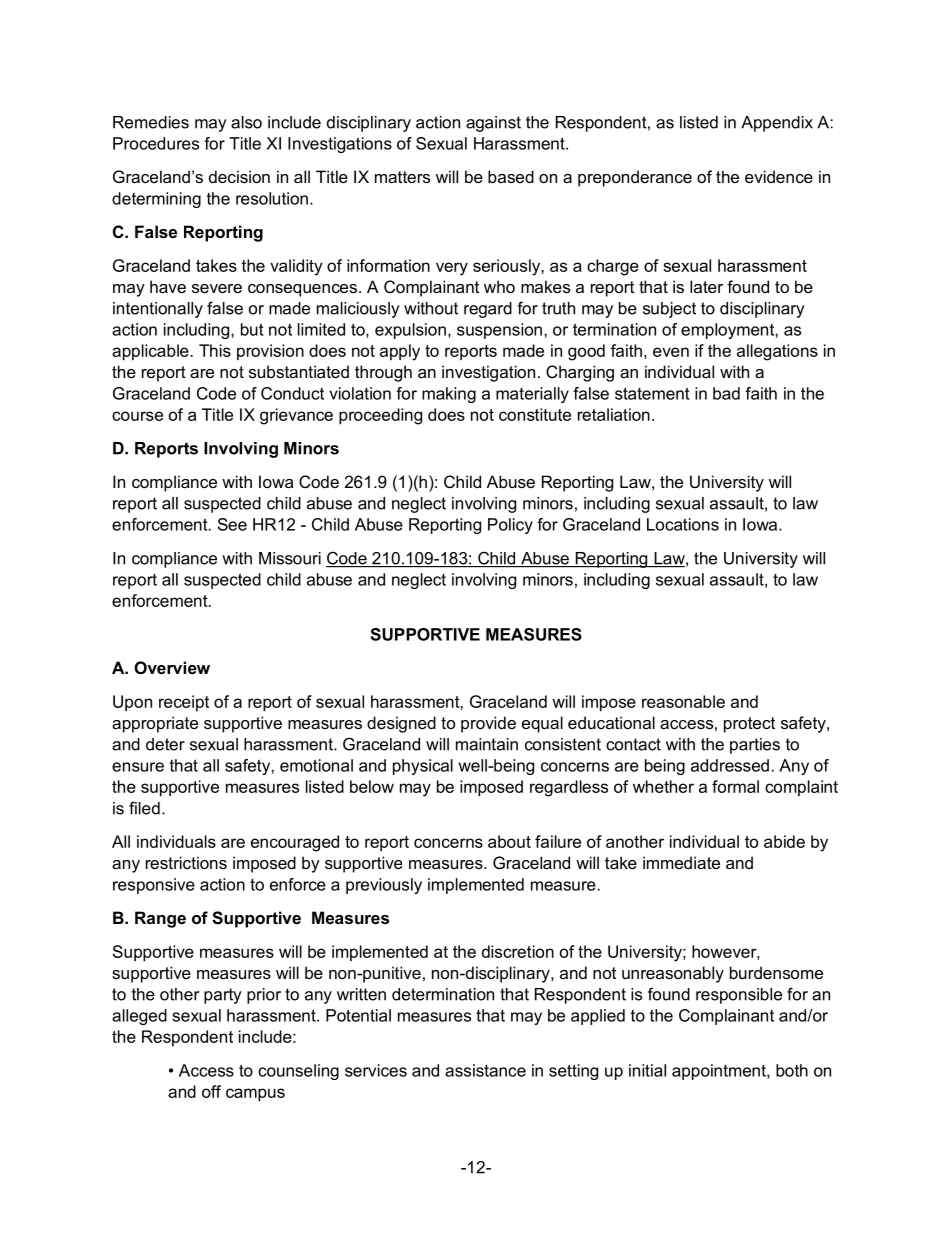 The width and height of the screenshot is (952, 1233). I want to click on appointment, so click(720, 1072).
